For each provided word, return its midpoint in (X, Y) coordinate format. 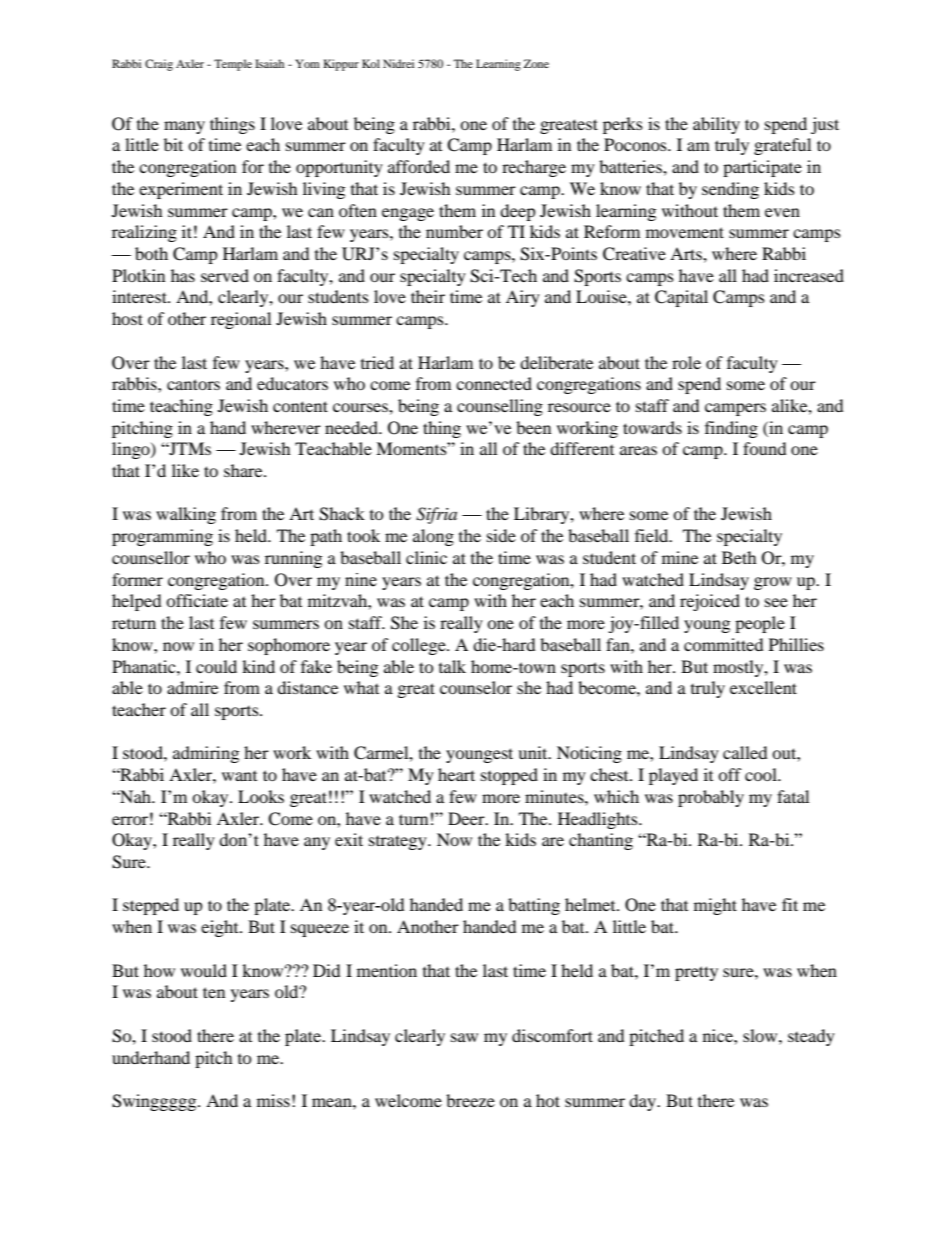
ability (716, 125)
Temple (233, 65)
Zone (536, 63)
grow (773, 583)
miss (273, 1100)
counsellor (151, 557)
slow (761, 1035)
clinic (426, 557)
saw (464, 1037)
